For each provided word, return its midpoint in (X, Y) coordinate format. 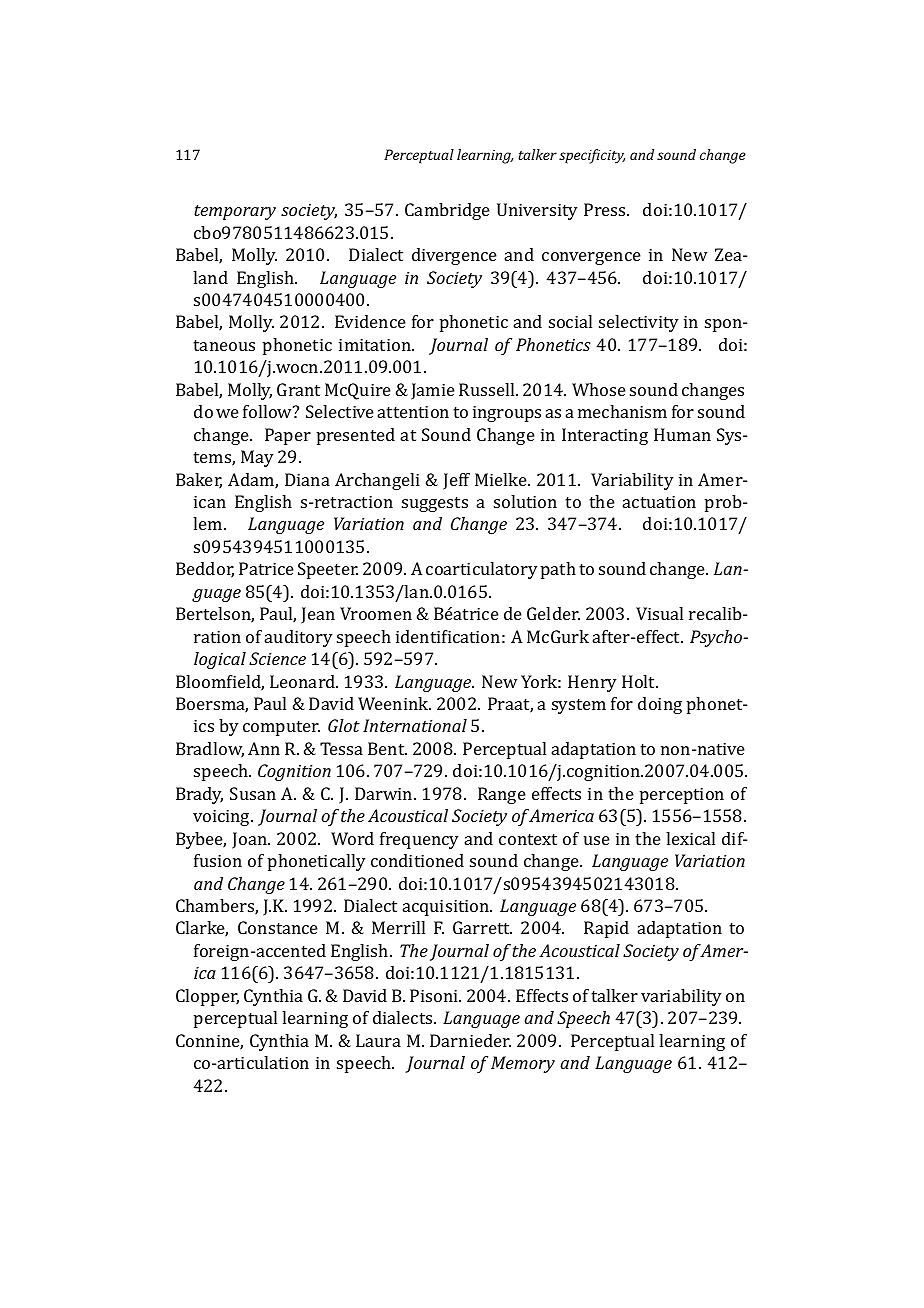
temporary (235, 212)
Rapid (606, 929)
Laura (378, 1040)
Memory (523, 1064)
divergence (454, 256)
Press (606, 209)
